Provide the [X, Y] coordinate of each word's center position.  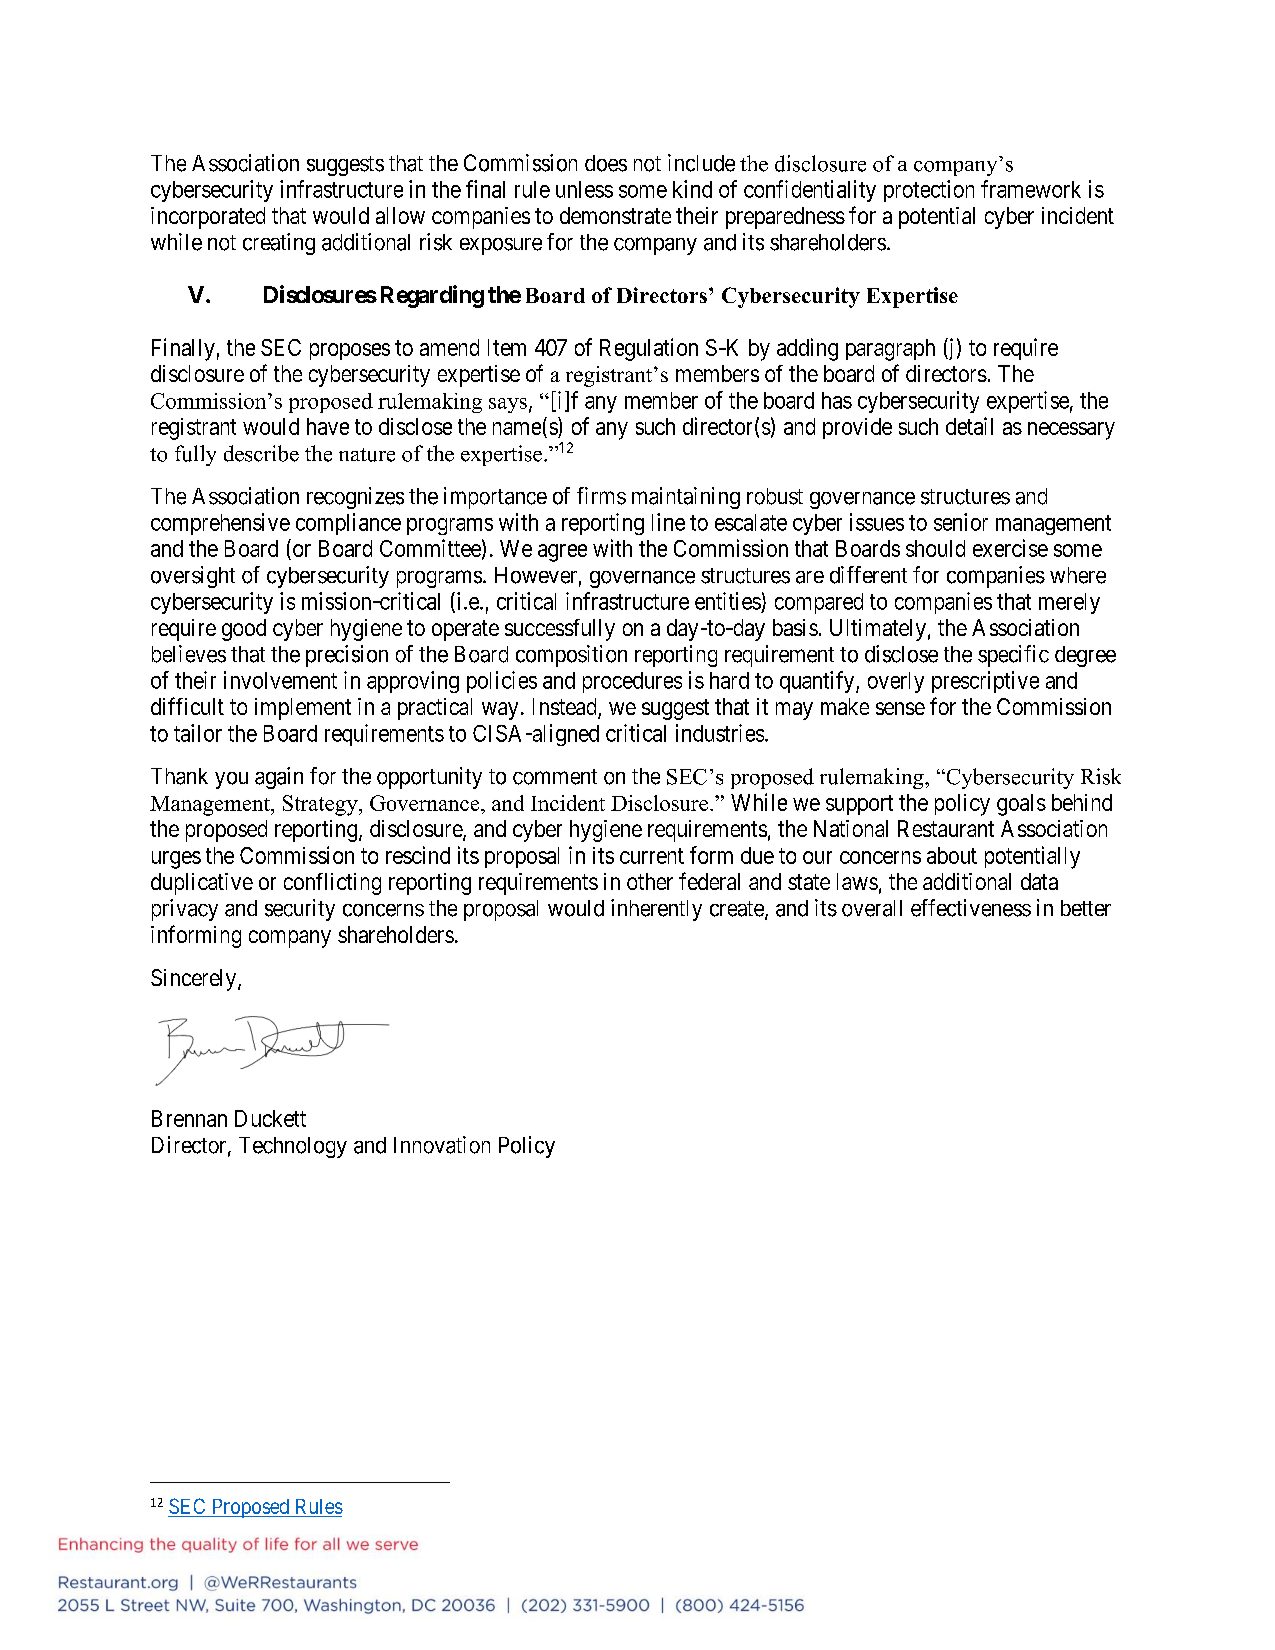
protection [929, 191]
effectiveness [971, 908]
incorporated [208, 218]
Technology [293, 1147]
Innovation [442, 1145]
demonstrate [615, 215]
